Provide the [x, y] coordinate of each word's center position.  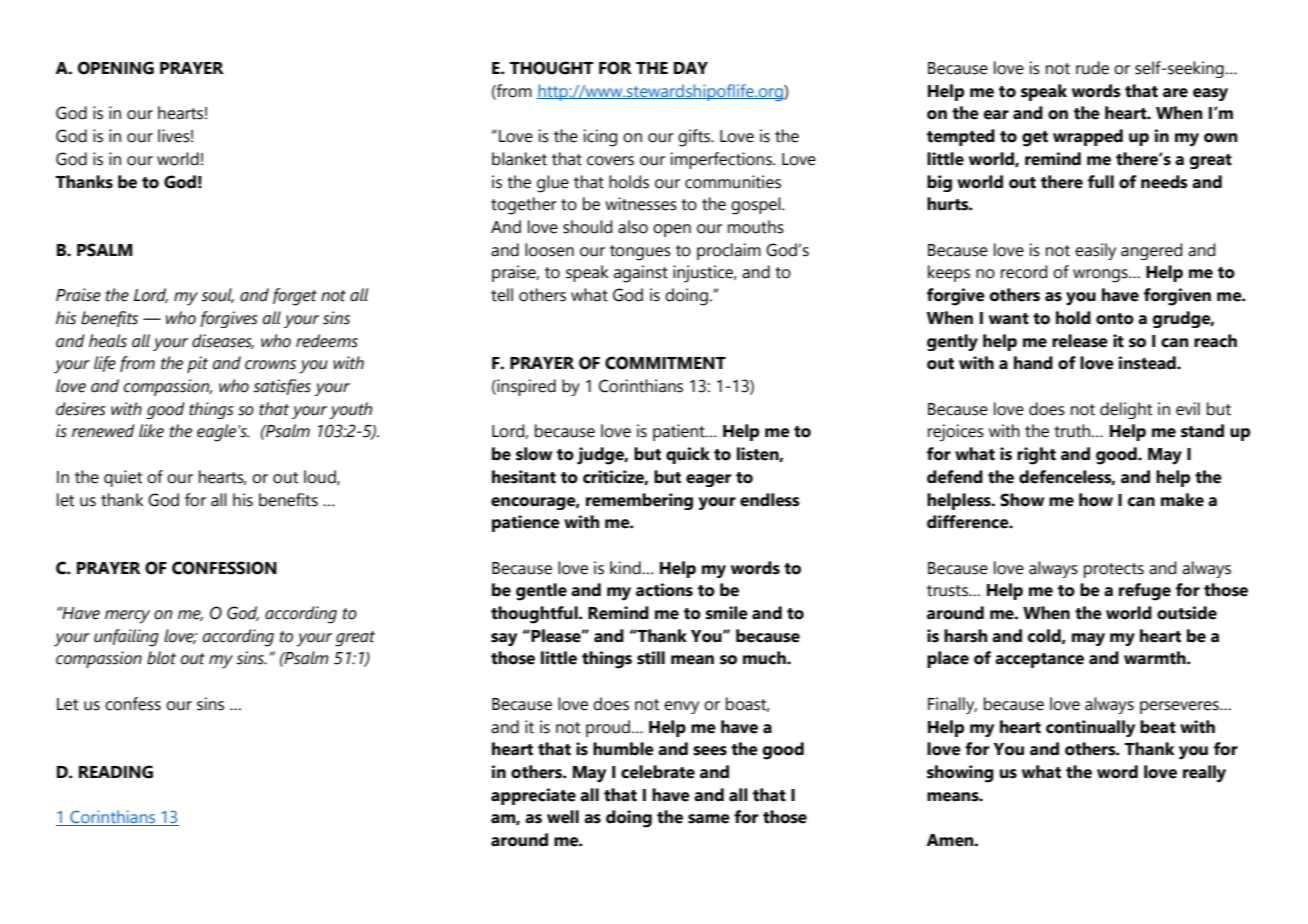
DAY [691, 68]
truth [1073, 431]
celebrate [658, 772]
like [151, 431]
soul [217, 295]
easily [1095, 251]
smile [726, 613]
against [641, 274]
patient [680, 432]
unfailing [126, 638]
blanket [519, 159]
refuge [1145, 592]
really [1204, 774]
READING [116, 772]
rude [1092, 68]
